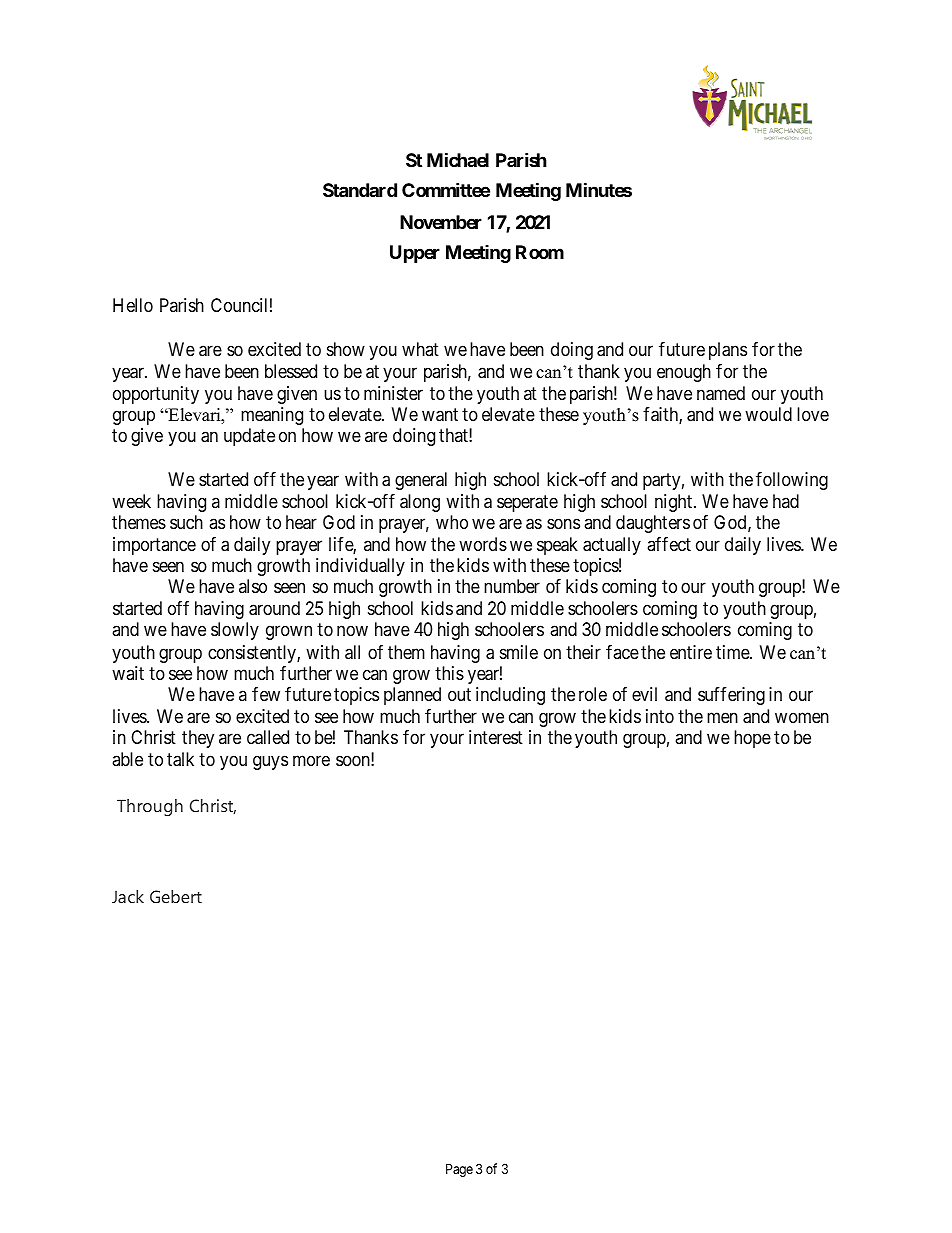  What do you see at coordinates (458, 159) in the screenshot?
I see `Michael` at bounding box center [458, 159].
